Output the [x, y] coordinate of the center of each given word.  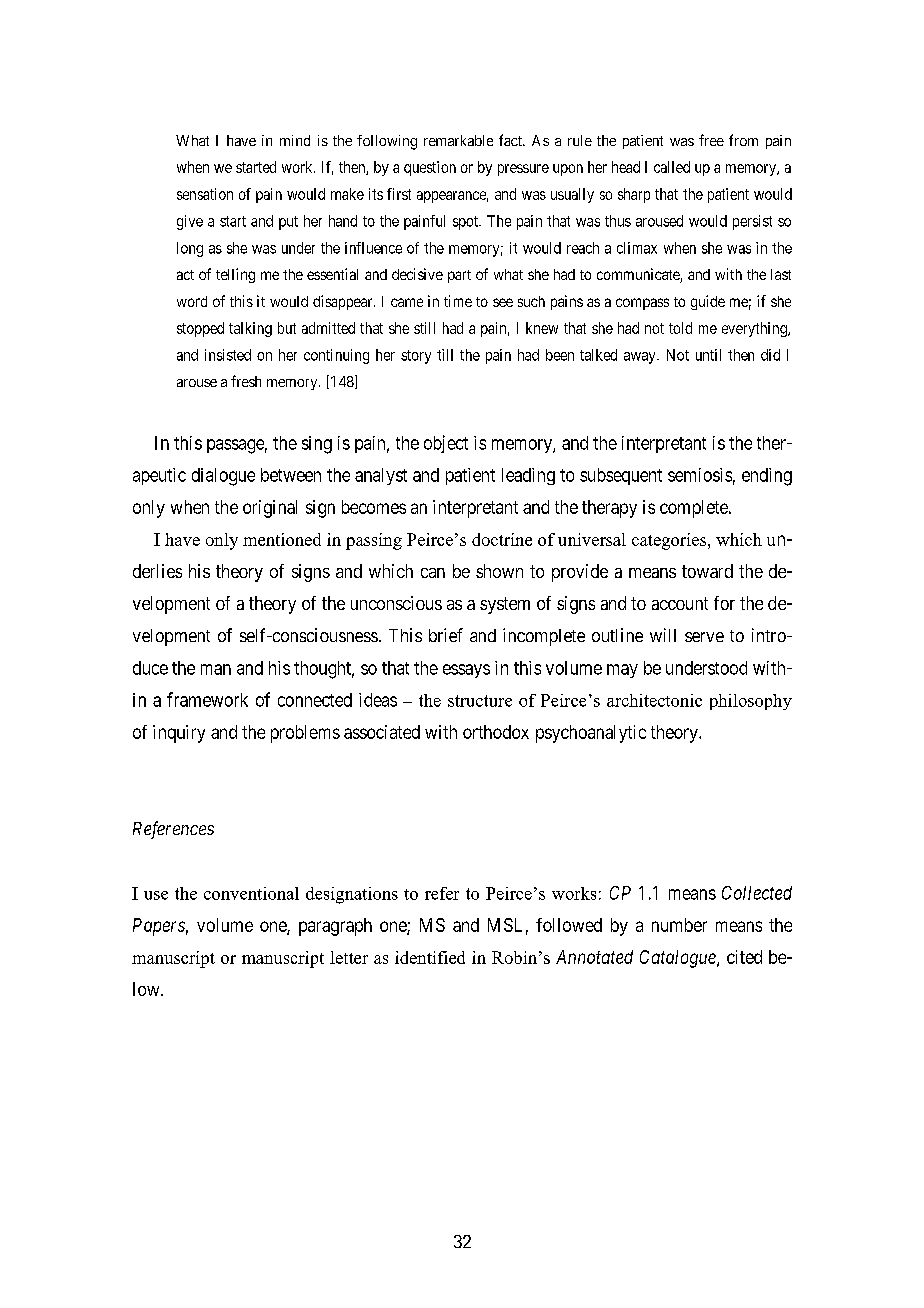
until [708, 355]
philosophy [751, 702]
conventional [251, 893]
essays [466, 671]
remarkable [458, 140]
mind [295, 140]
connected [315, 700]
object [446, 444]
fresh [246, 381]
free [711, 140]
